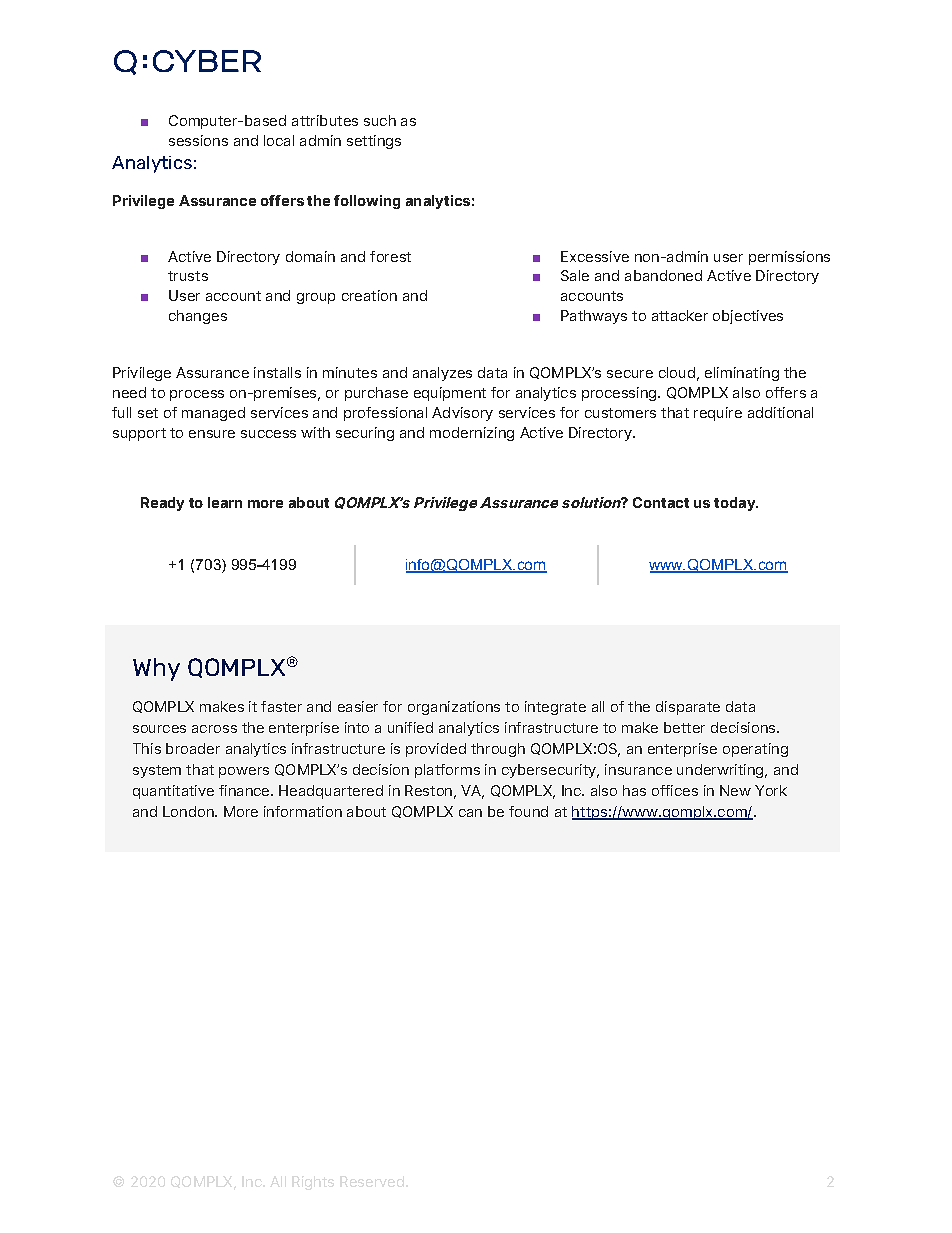  I want to click on permissions, so click(789, 258).
